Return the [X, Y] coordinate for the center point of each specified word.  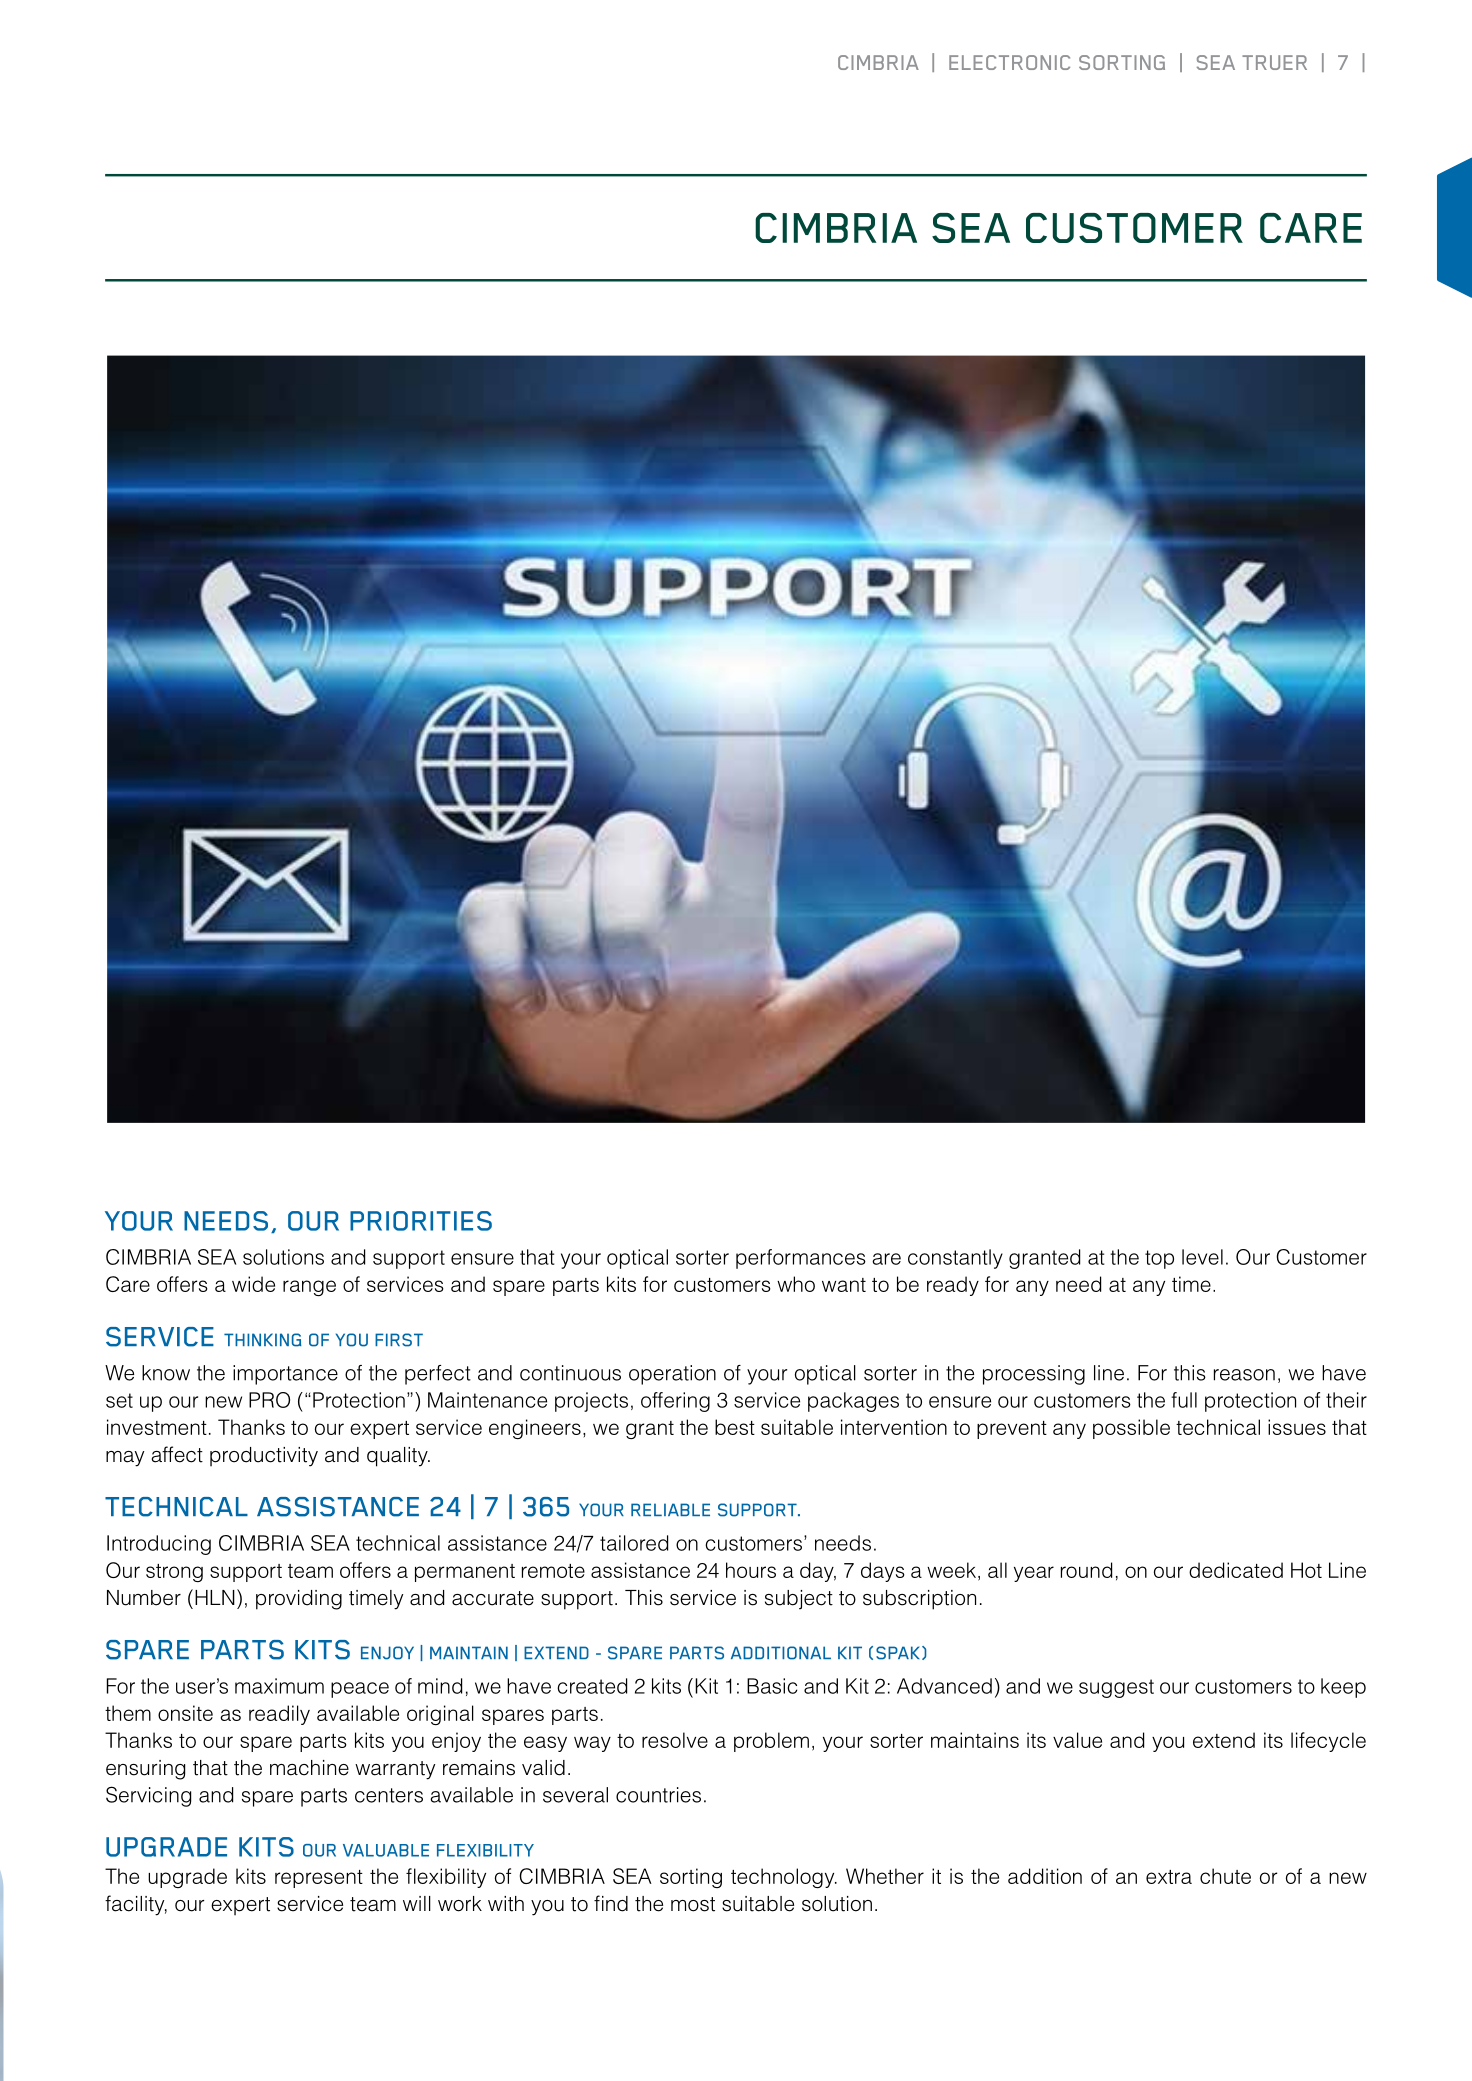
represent [319, 1879]
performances [801, 1259]
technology [784, 1878]
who [796, 1284]
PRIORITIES [421, 1221]
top [1159, 1259]
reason [1244, 1375]
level [1202, 1257]
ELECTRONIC [1009, 62]
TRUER [1274, 62]
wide [253, 1284]
